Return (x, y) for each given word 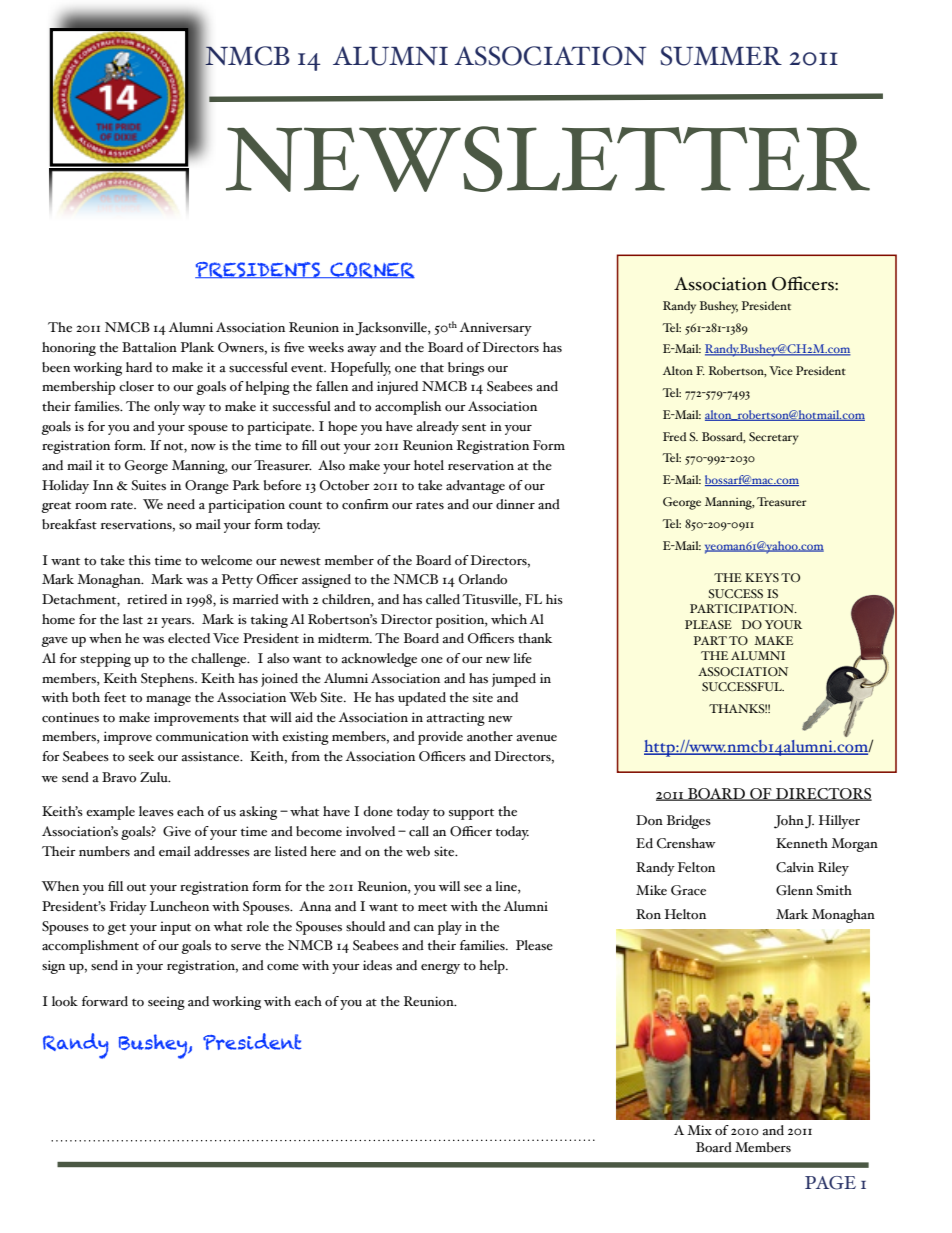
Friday (128, 908)
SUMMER (721, 56)
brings (466, 369)
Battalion (149, 347)
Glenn (794, 890)
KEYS (762, 577)
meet (432, 908)
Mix (699, 1130)
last (133, 619)
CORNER (371, 270)
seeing (166, 1003)
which (509, 619)
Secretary (774, 438)
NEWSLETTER (548, 159)
